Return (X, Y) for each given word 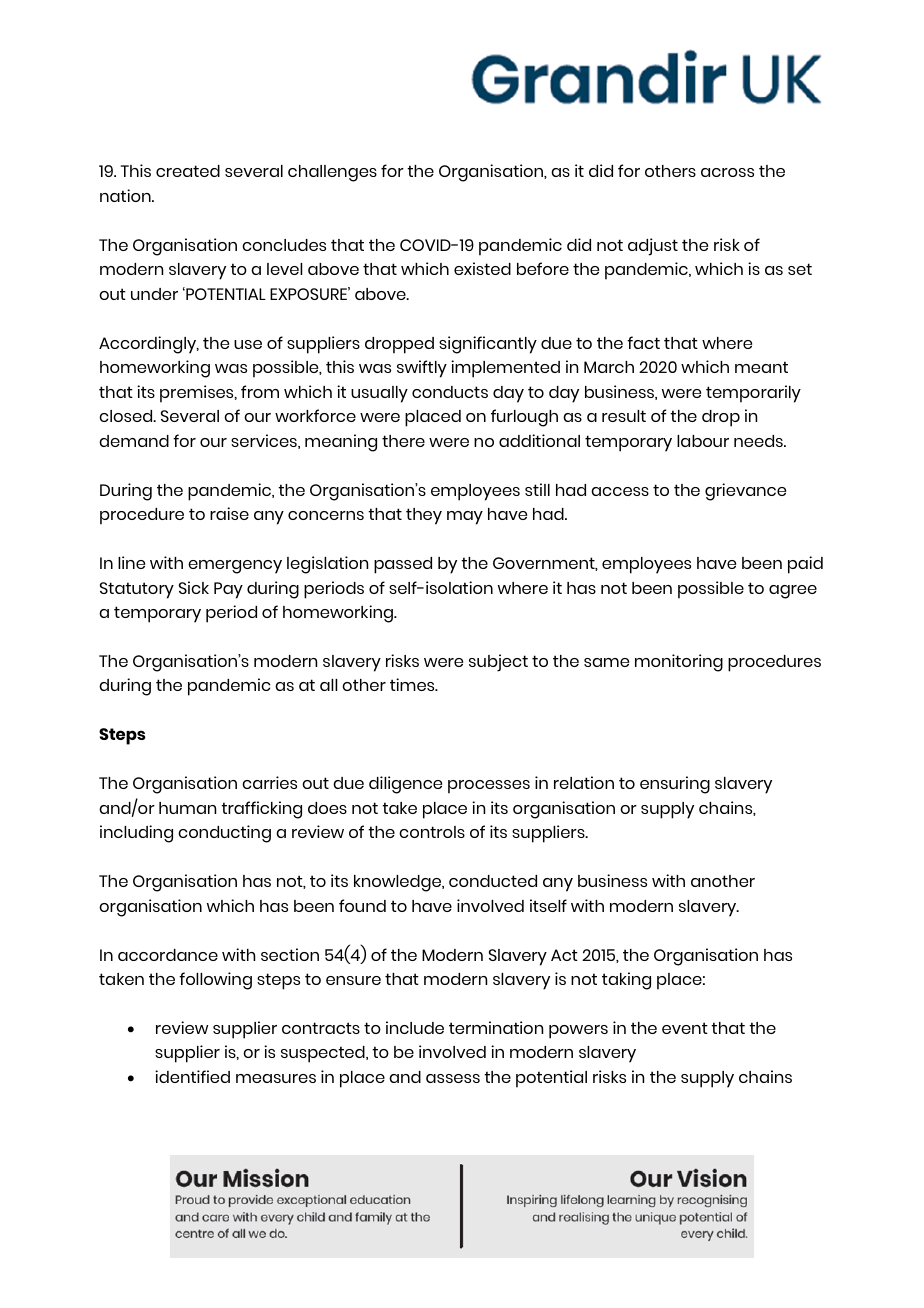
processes (489, 787)
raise (229, 513)
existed (482, 268)
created (188, 171)
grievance (745, 492)
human (187, 808)
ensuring (675, 785)
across (727, 172)
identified (192, 1076)
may (465, 518)
